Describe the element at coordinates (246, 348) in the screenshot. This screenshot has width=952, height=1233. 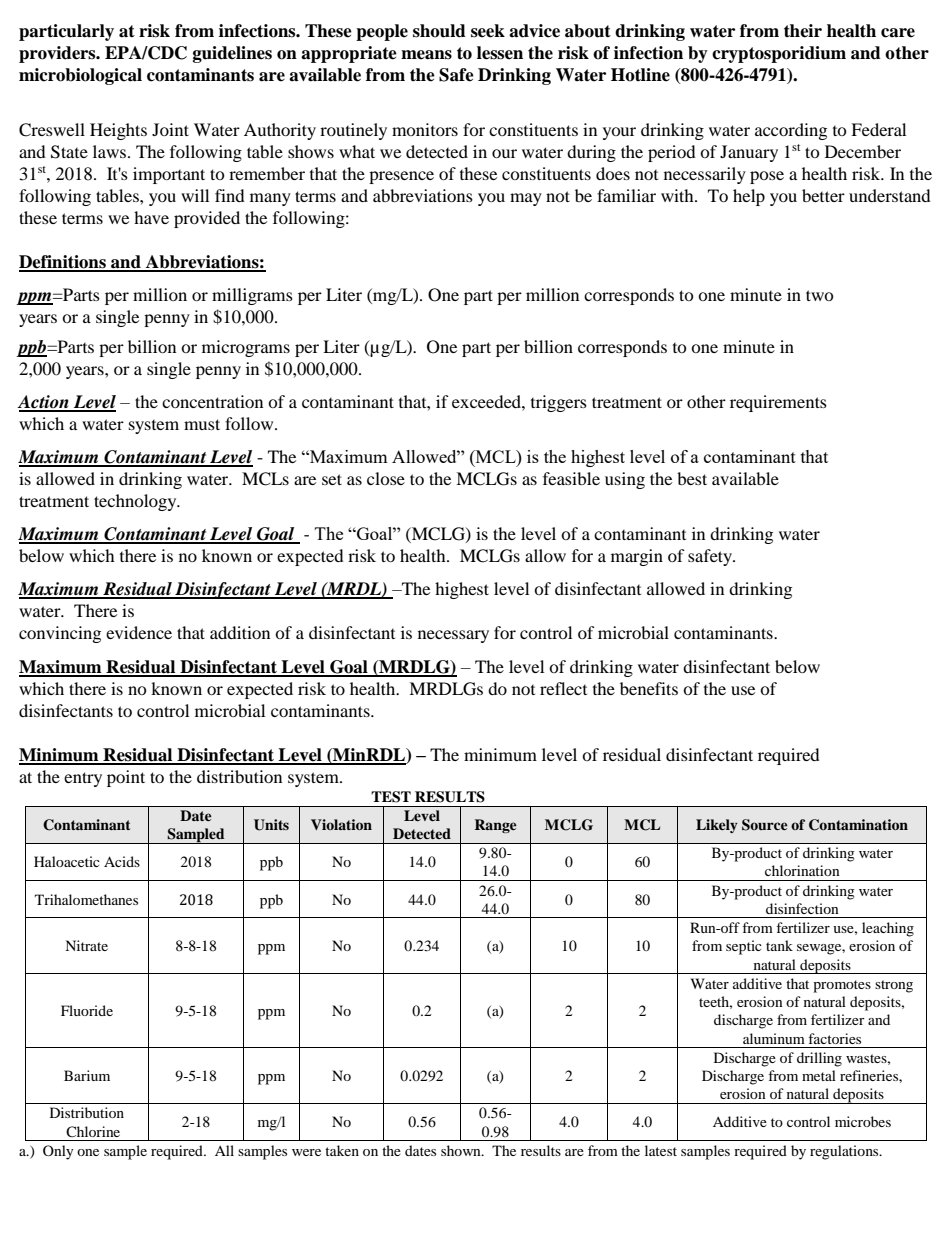
I see `micrograms` at that location.
